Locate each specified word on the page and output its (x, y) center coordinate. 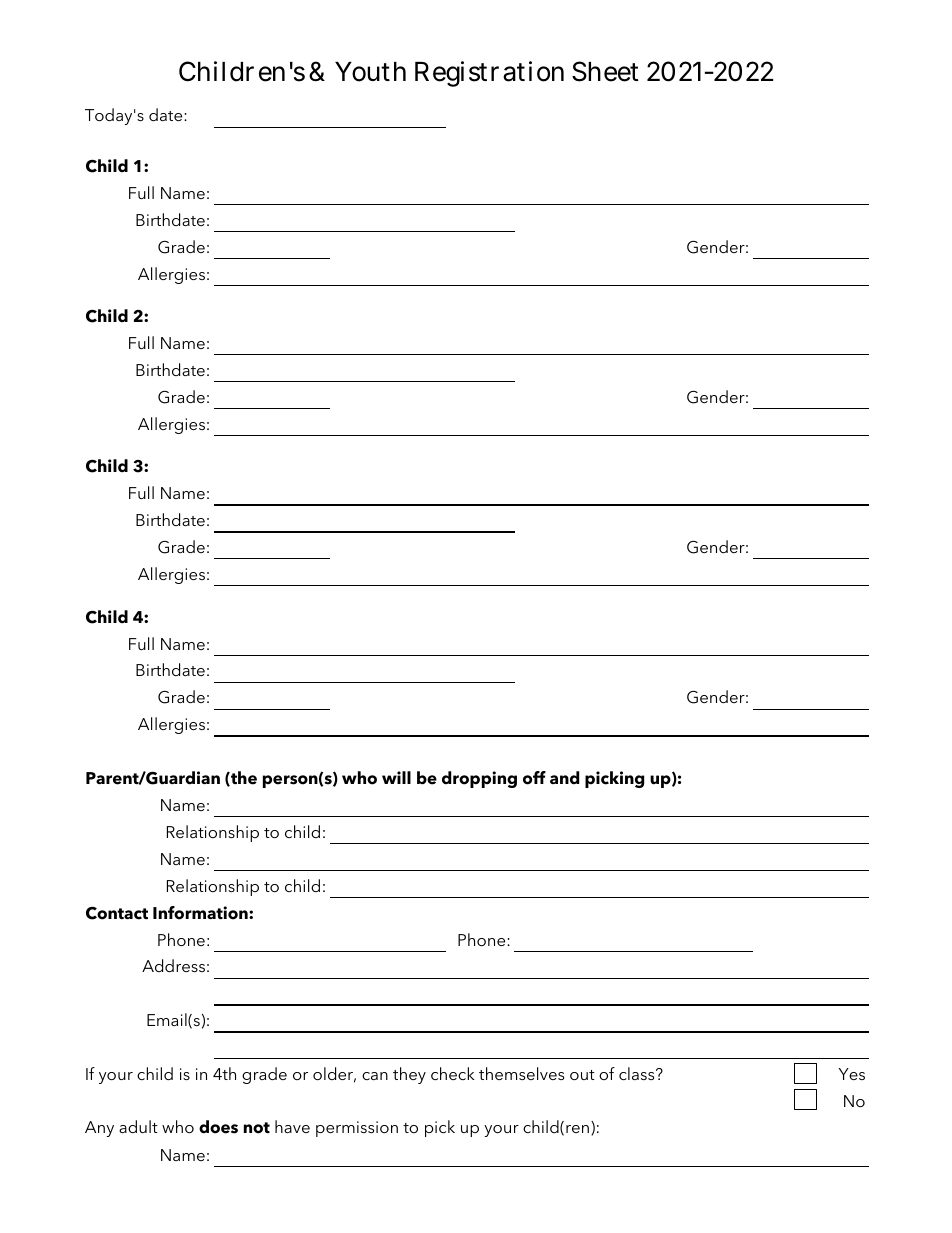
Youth (370, 72)
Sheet (605, 71)
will (396, 777)
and (564, 778)
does (218, 1127)
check (453, 1073)
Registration (489, 74)
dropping (479, 779)
